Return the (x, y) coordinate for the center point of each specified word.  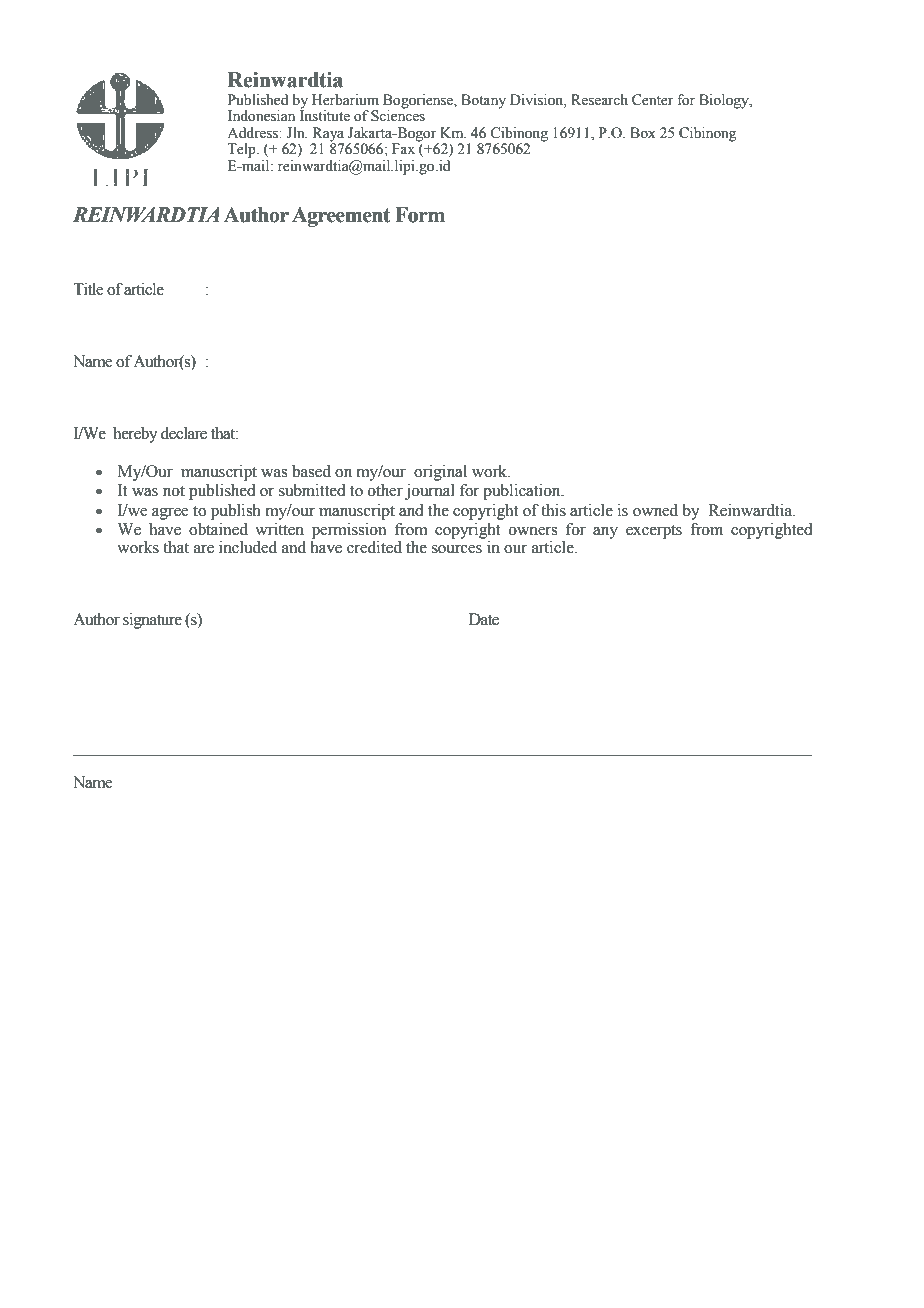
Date (484, 619)
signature (152, 621)
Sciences (398, 115)
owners (533, 531)
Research (599, 100)
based (311, 471)
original (440, 473)
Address (253, 133)
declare (184, 433)
